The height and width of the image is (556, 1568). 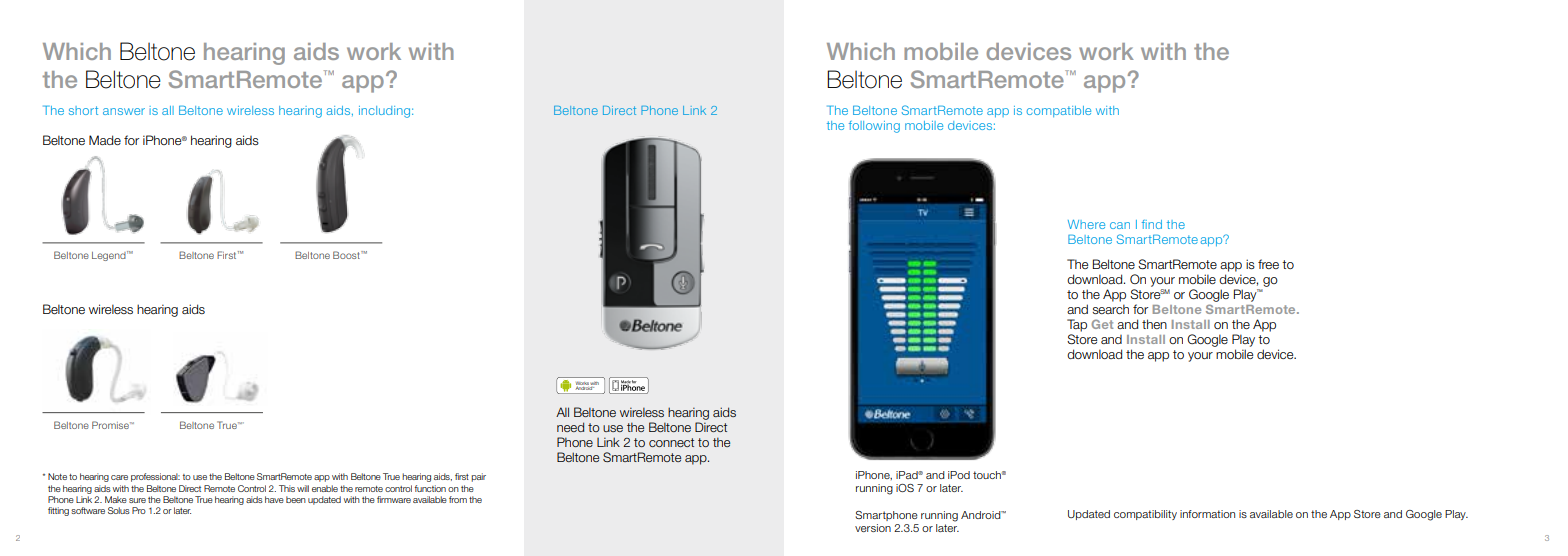 What do you see at coordinates (873, 528) in the image?
I see `version` at bounding box center [873, 528].
